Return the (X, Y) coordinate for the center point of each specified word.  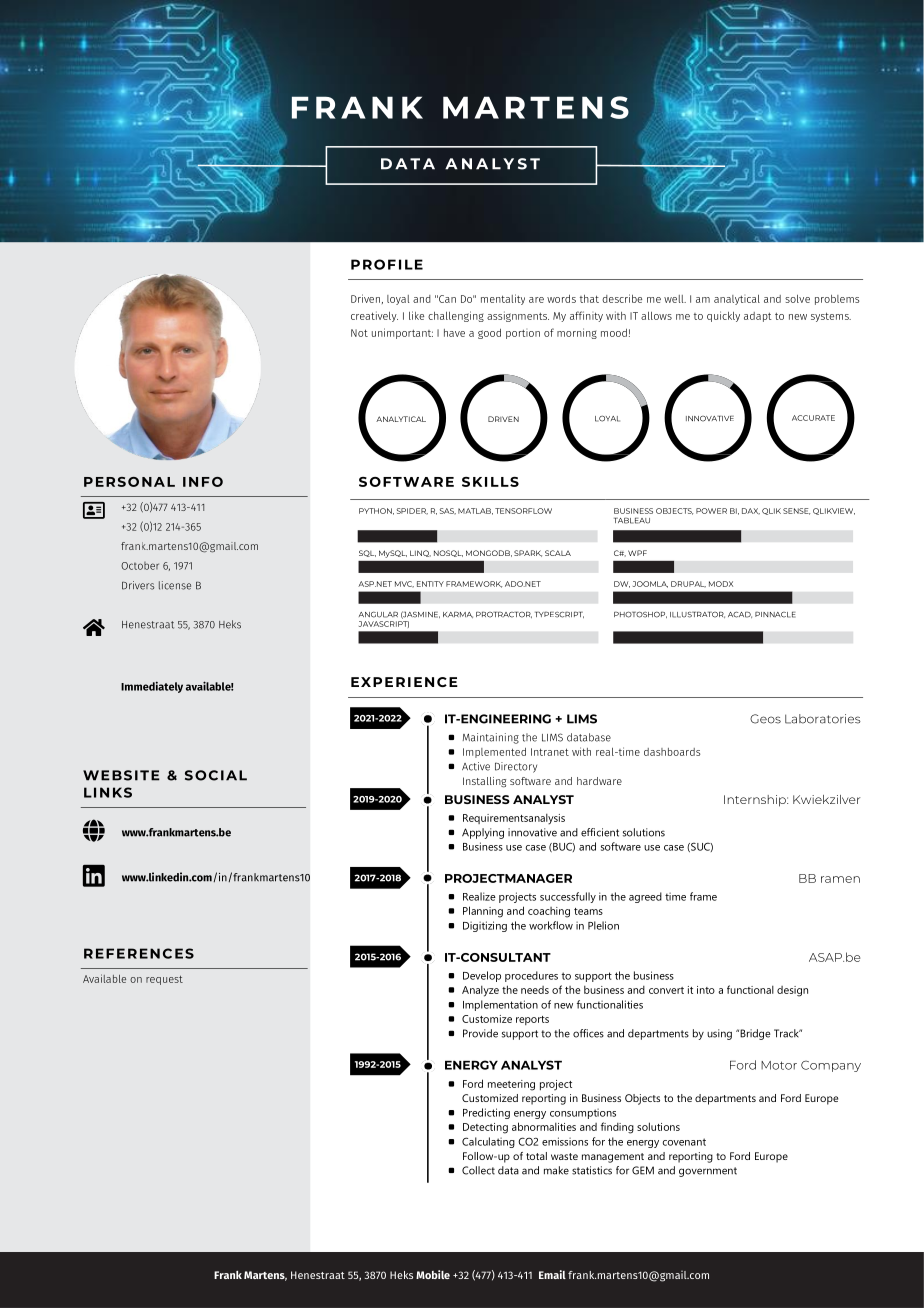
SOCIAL (216, 775)
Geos (765, 719)
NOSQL (448, 553)
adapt (758, 317)
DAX (751, 511)
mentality (503, 299)
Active (476, 766)
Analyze (480, 991)
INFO (203, 482)
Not (359, 333)
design (792, 991)
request (164, 980)
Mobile (433, 1274)
